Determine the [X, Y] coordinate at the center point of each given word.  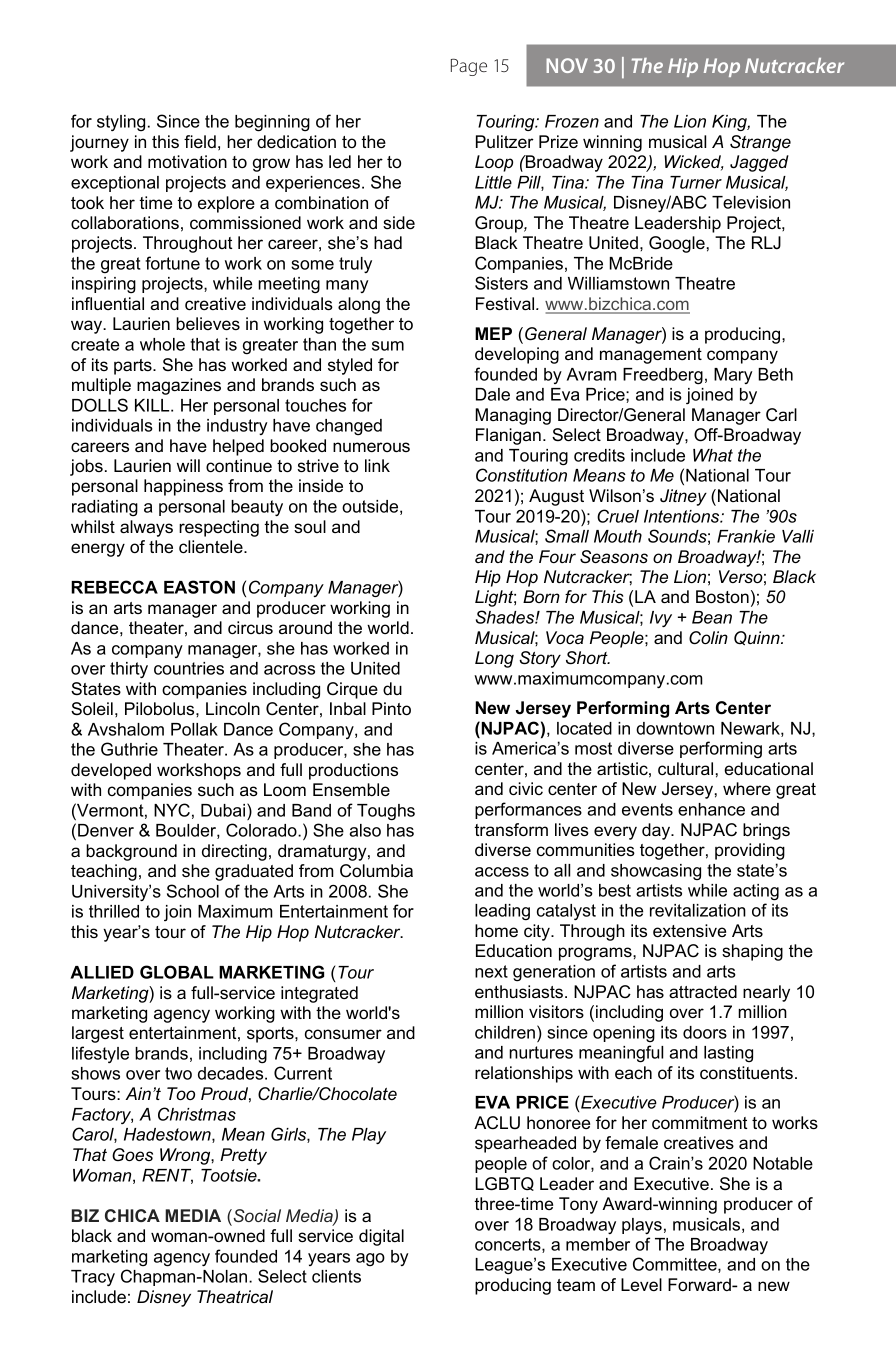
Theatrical [235, 1296]
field [200, 141]
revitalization [698, 910]
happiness [183, 487]
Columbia [376, 870]
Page [469, 67]
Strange [760, 143]
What [713, 455]
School [193, 891]
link [377, 465]
